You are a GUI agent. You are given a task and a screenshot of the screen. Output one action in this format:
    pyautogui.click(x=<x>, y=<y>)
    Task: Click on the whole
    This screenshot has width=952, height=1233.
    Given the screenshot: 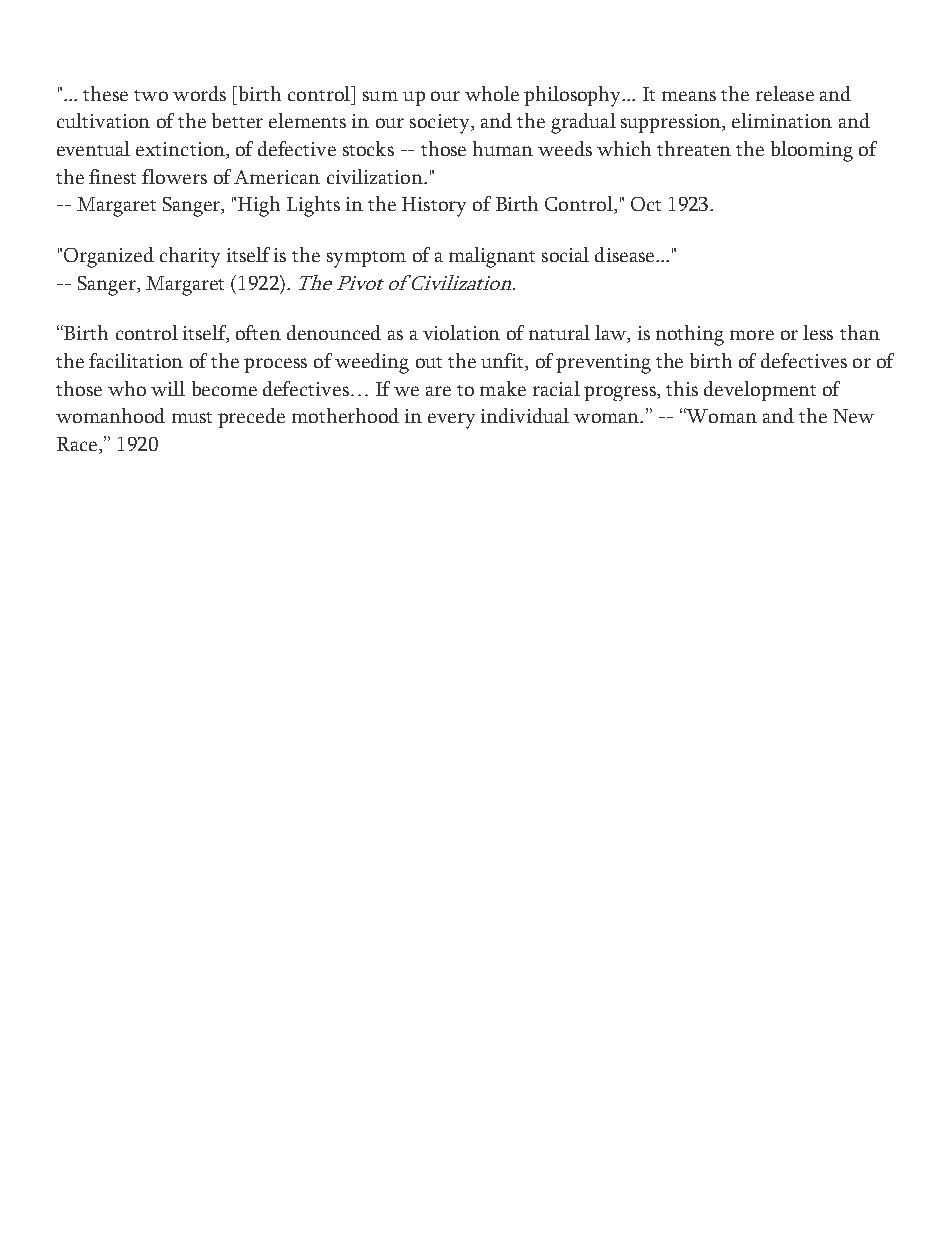 What is the action you would take?
    pyautogui.click(x=492, y=93)
